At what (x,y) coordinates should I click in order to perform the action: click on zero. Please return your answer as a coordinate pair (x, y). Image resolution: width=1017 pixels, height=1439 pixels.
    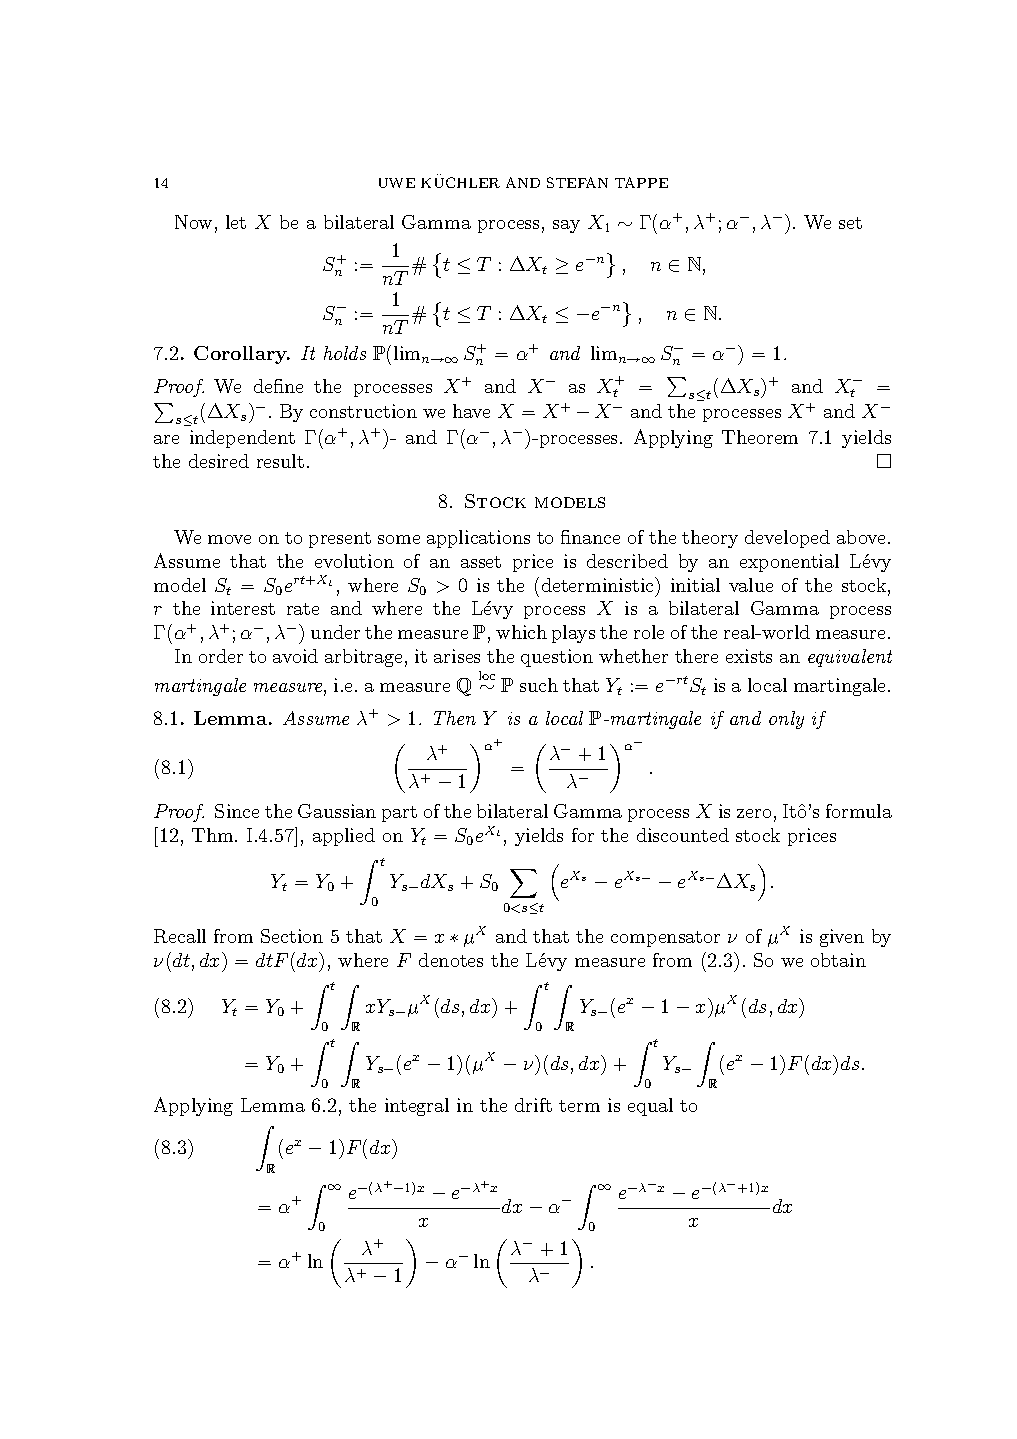
    Looking at the image, I should click on (754, 813).
